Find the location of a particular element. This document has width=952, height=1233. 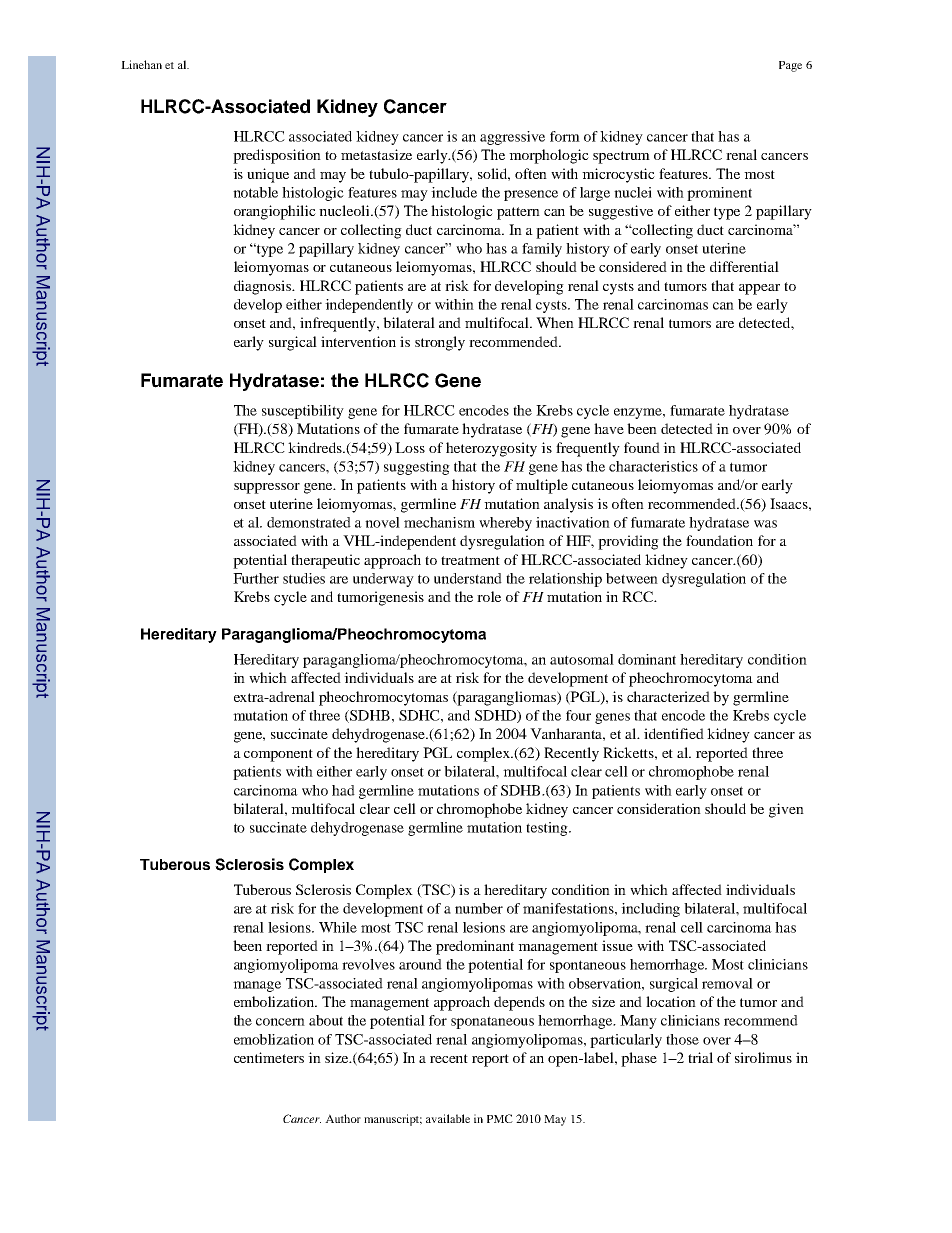

centimeters is located at coordinates (269, 1057).
